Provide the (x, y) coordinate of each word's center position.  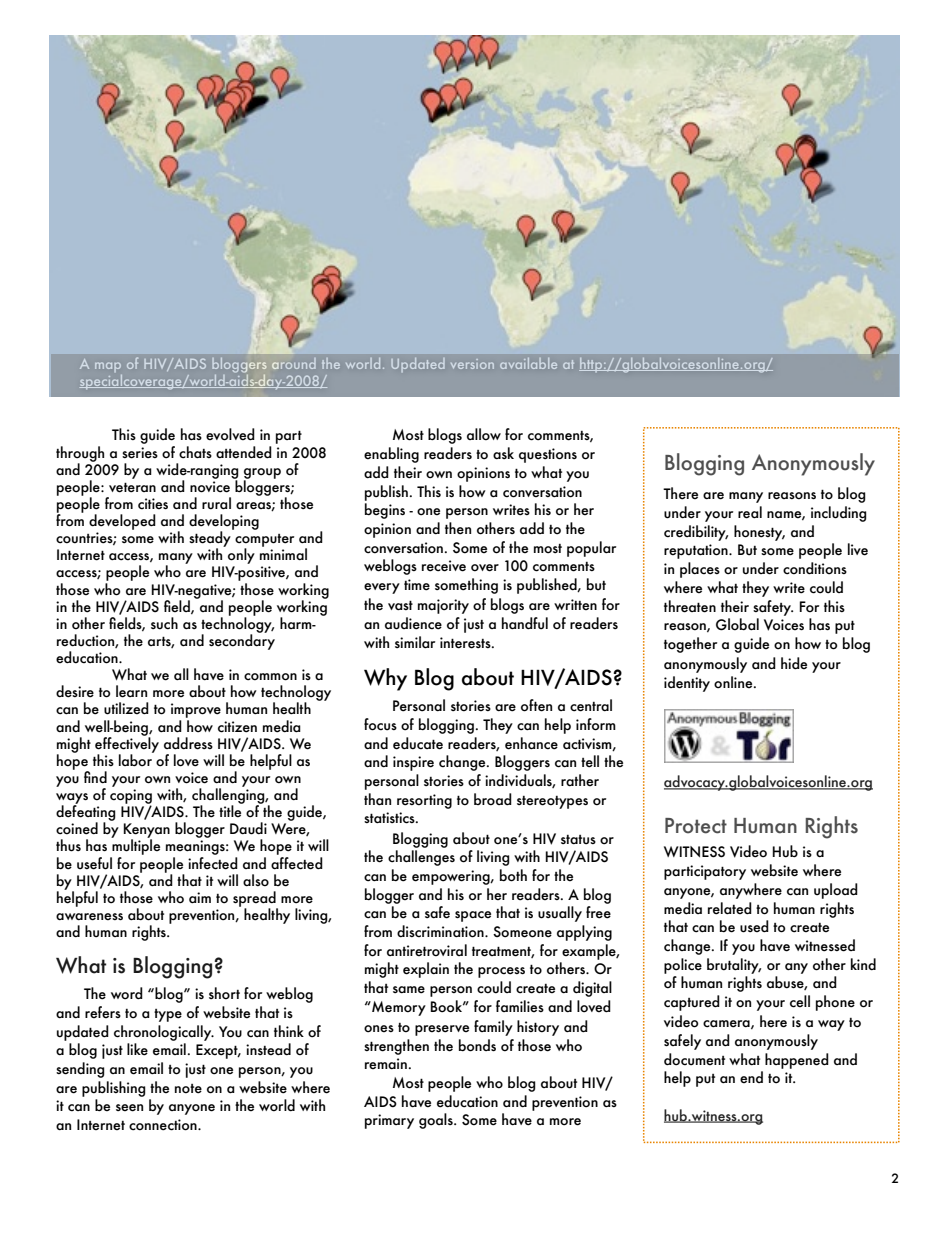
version (472, 364)
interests (466, 643)
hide (794, 663)
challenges (421, 858)
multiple (135, 847)
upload (836, 891)
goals (437, 1121)
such (164, 623)
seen (129, 1108)
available (528, 363)
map (108, 367)
